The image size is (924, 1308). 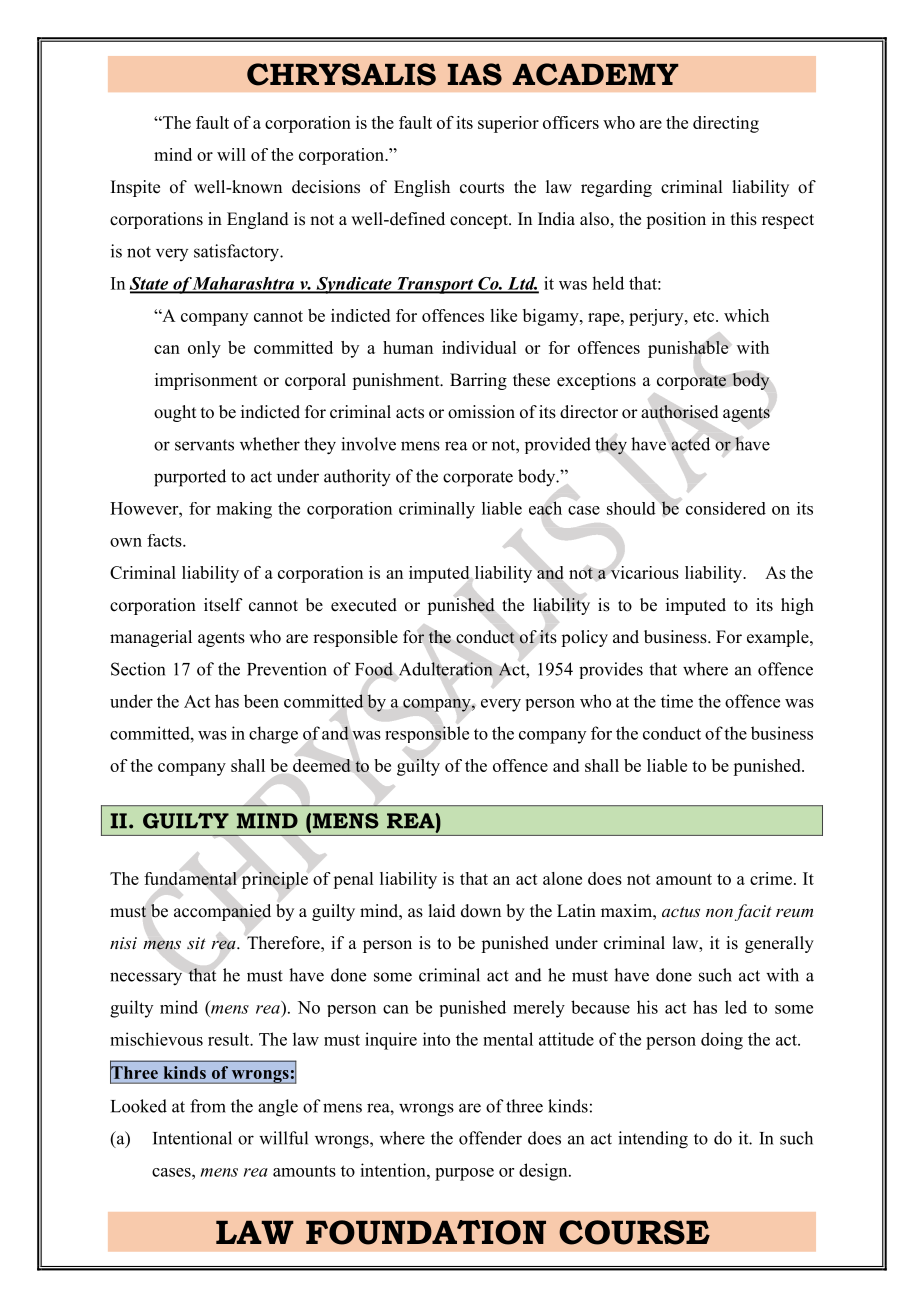 I want to click on time, so click(x=677, y=701).
